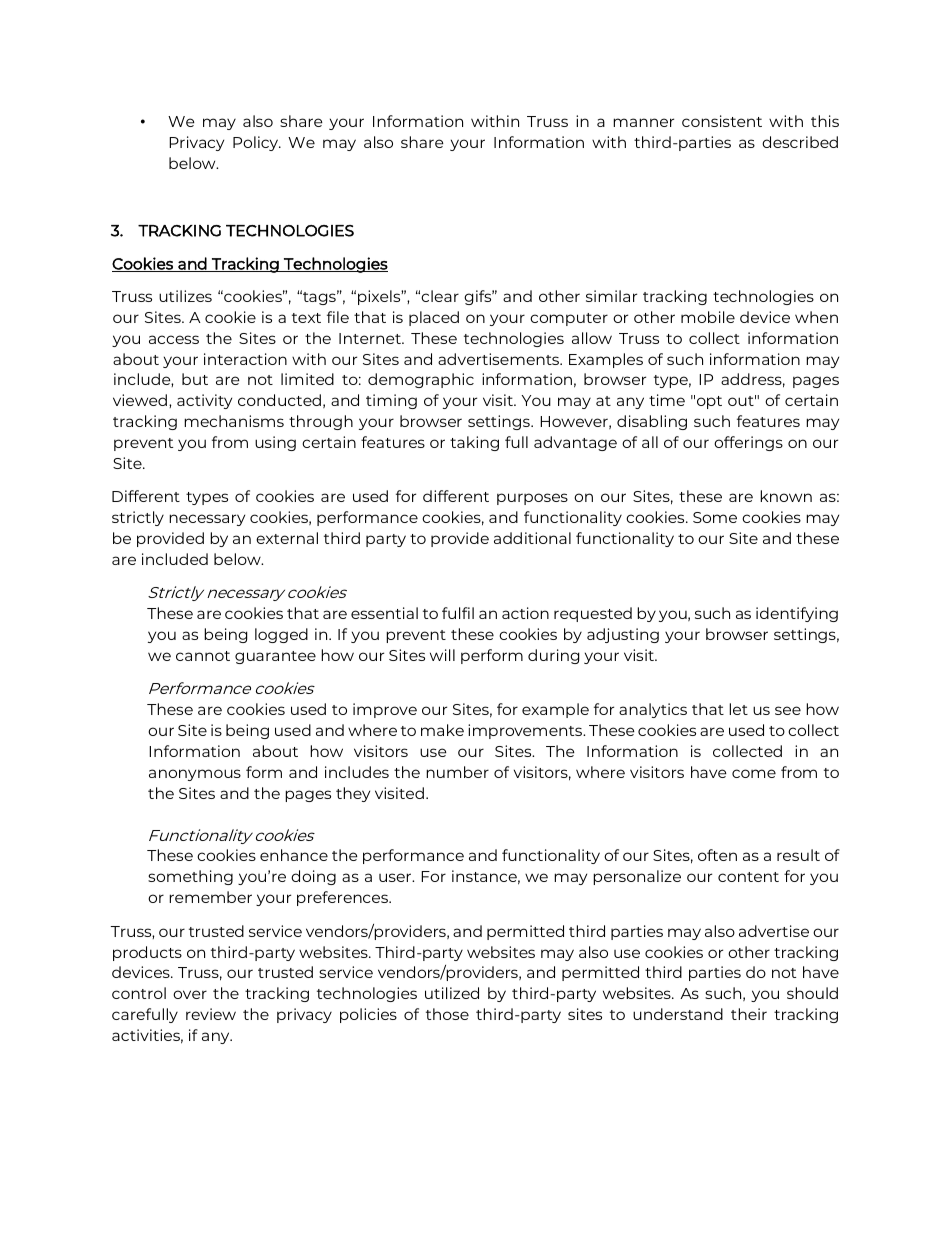 The image size is (952, 1233). I want to click on but, so click(195, 379).
